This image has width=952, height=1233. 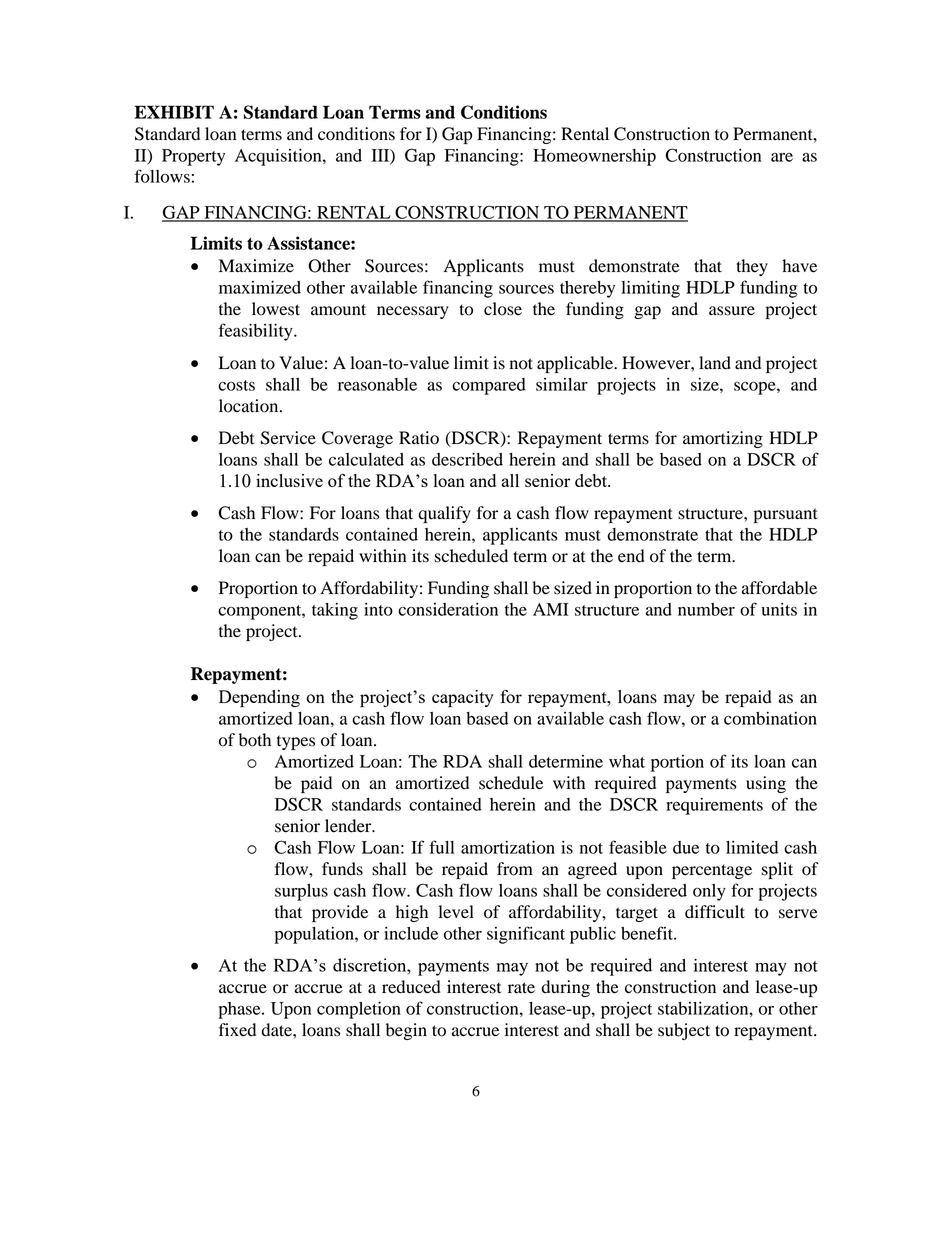 What do you see at coordinates (335, 611) in the image?
I see `taking` at bounding box center [335, 611].
